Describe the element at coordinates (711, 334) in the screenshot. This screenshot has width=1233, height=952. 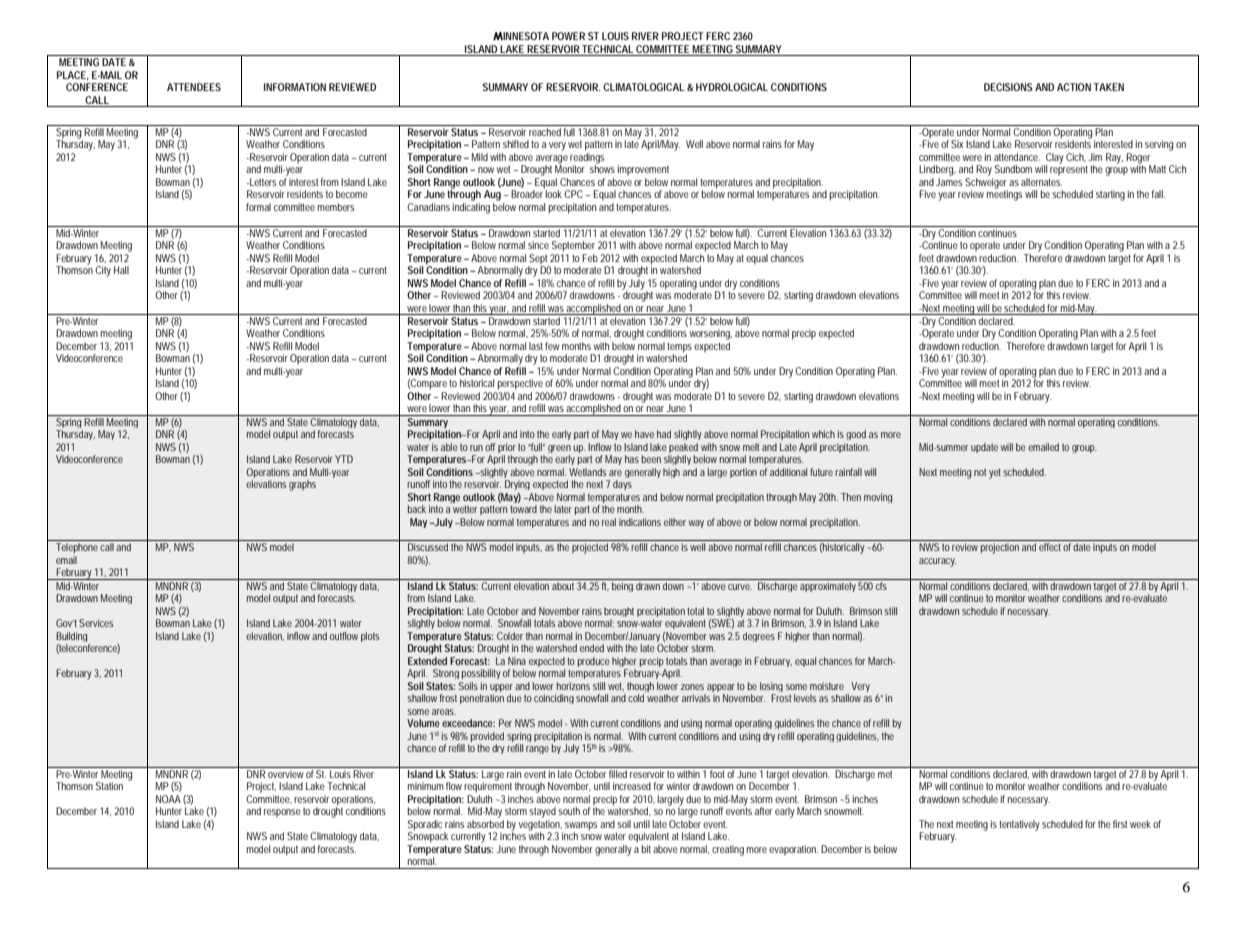
I see `worsening` at that location.
